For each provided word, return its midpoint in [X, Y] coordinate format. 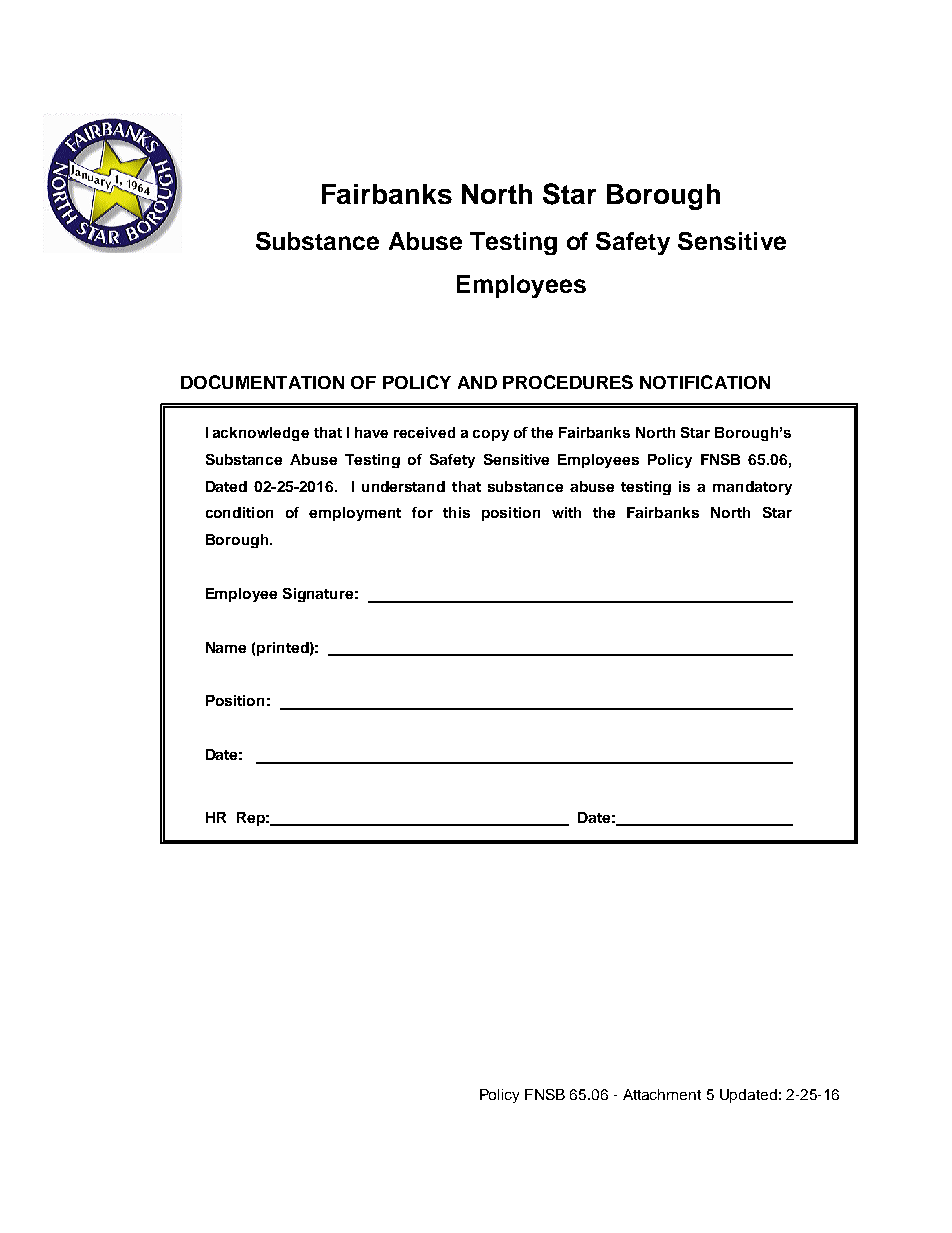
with [566, 512]
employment [355, 514]
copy [491, 435]
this [456, 512]
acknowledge [261, 434]
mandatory [752, 488]
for [422, 512]
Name [226, 647]
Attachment [662, 1094]
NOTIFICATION [705, 382]
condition [239, 512]
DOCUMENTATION [262, 382]
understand [403, 486]
